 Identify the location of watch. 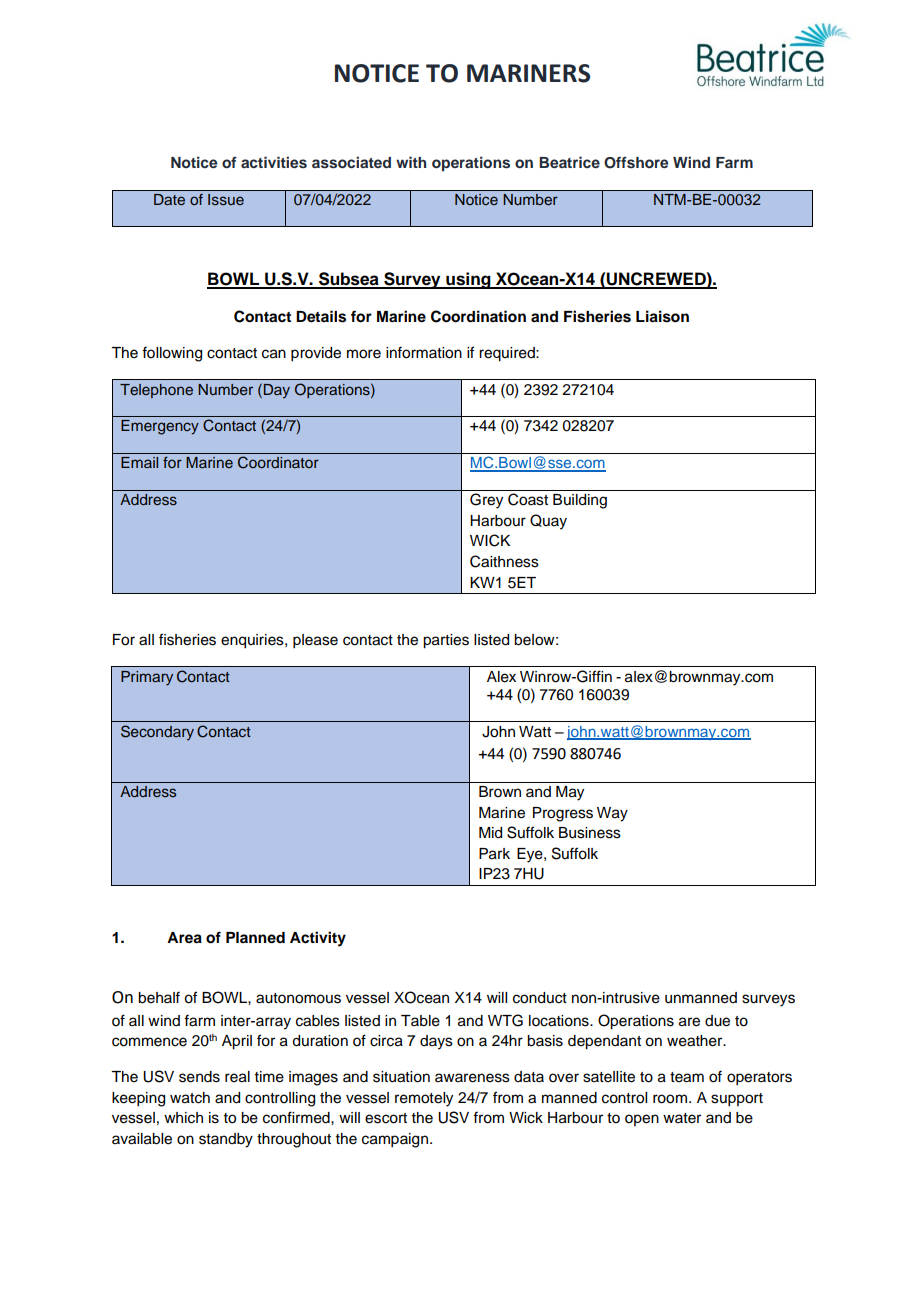
(190, 1098).
